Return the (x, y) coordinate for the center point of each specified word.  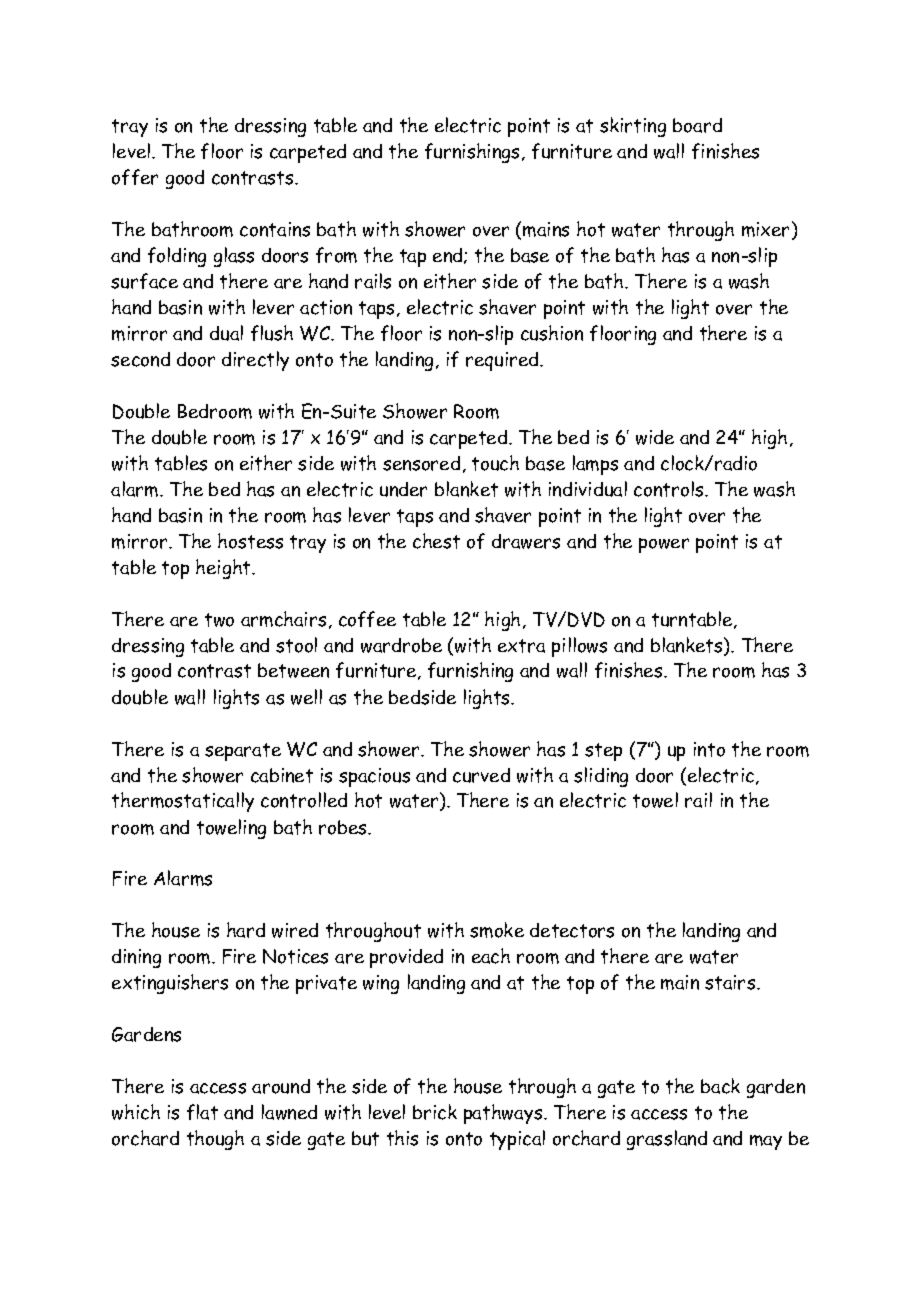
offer (135, 177)
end (449, 256)
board (697, 125)
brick (435, 1112)
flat (202, 1112)
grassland (667, 1140)
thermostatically (183, 802)
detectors (572, 930)
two (219, 620)
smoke (497, 930)
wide (655, 437)
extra (521, 646)
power (664, 545)
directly (255, 361)
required (503, 361)
